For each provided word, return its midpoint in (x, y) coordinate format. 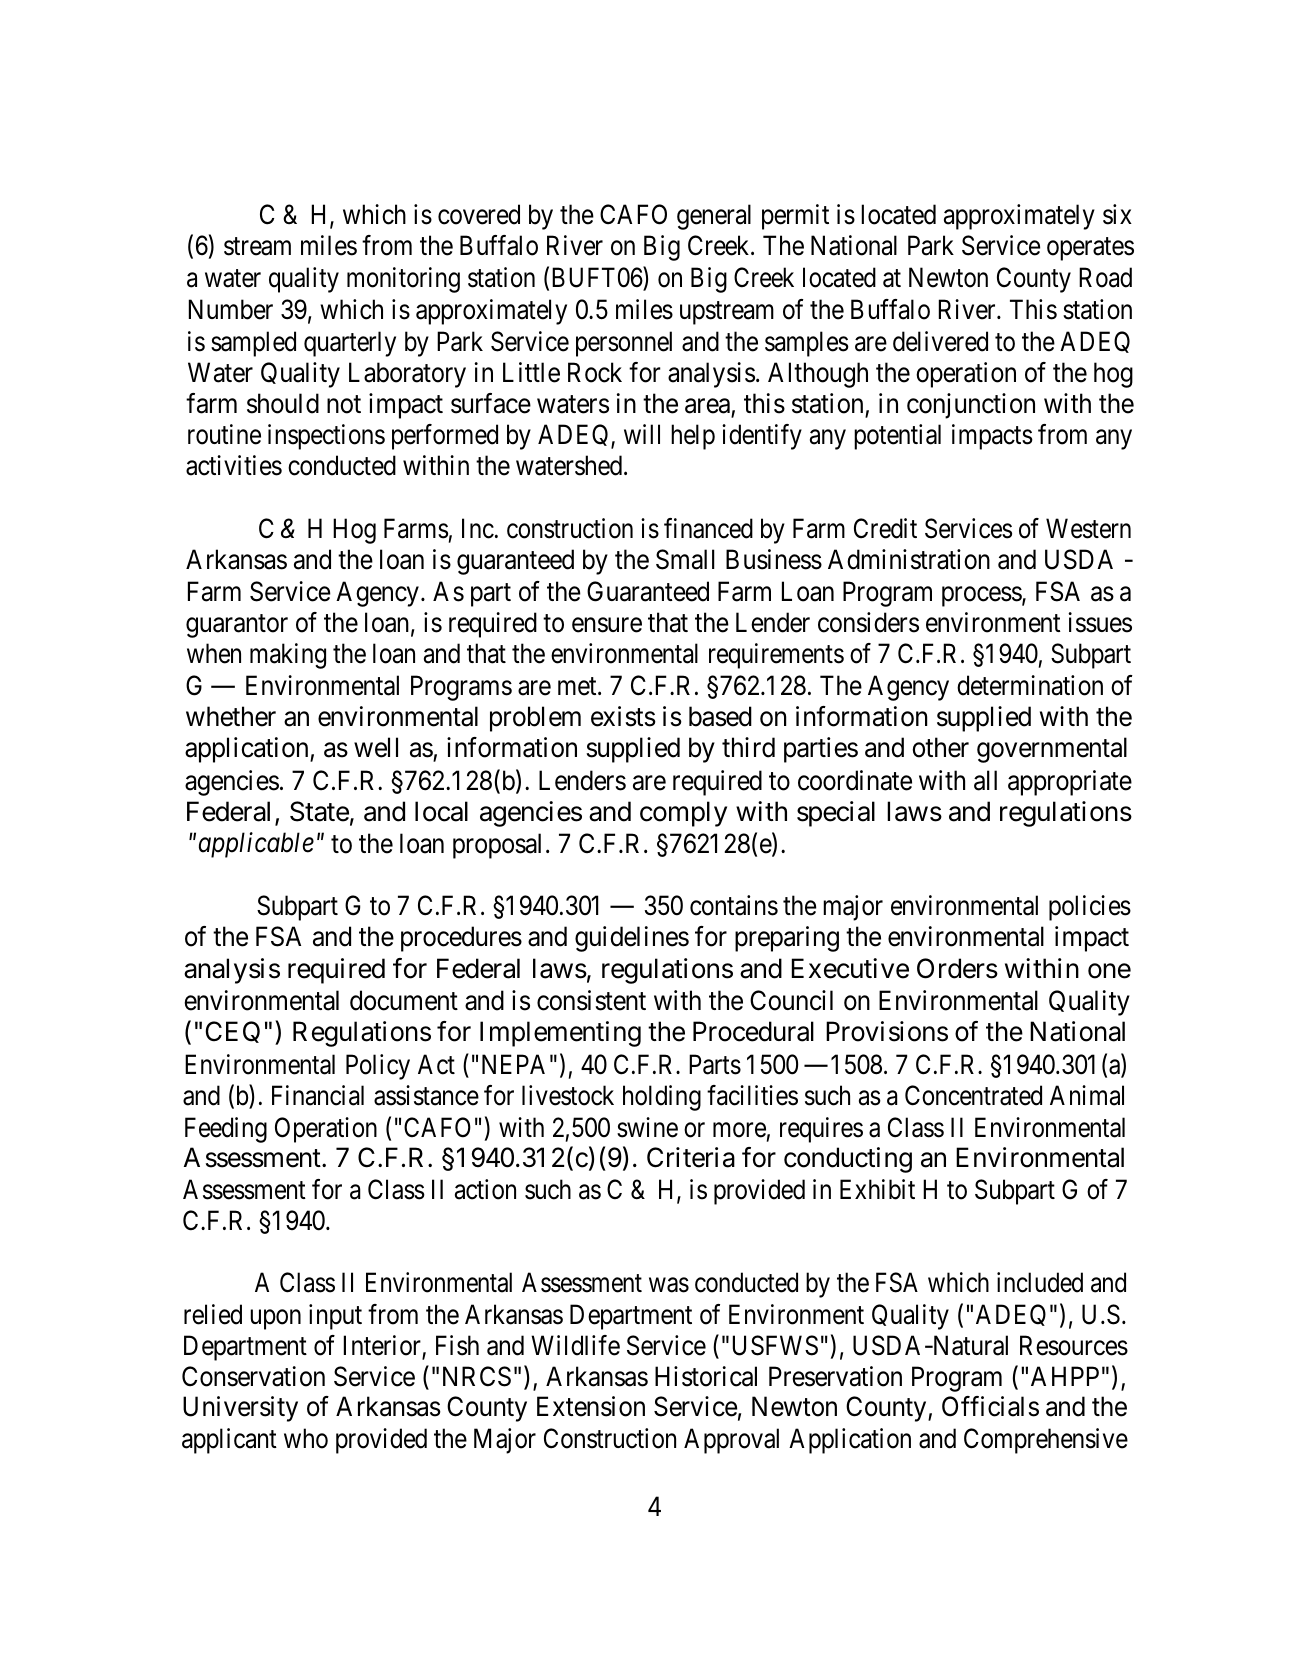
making (288, 656)
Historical (706, 1376)
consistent (591, 1000)
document (404, 1000)
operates (1090, 249)
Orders (957, 968)
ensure (607, 625)
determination (1030, 685)
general (714, 217)
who (306, 1438)
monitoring (403, 280)
